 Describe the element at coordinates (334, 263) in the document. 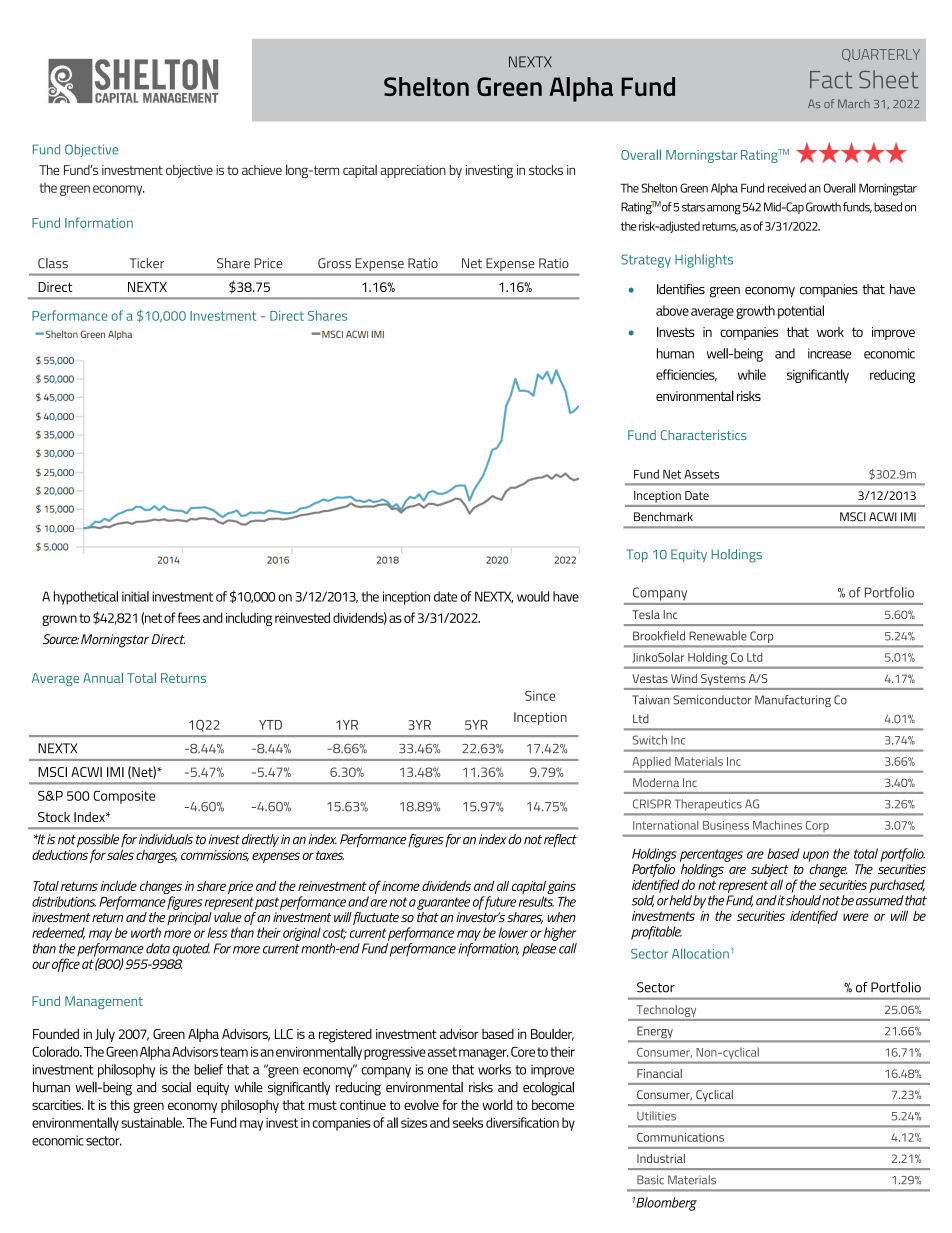

I see `Gross` at that location.
